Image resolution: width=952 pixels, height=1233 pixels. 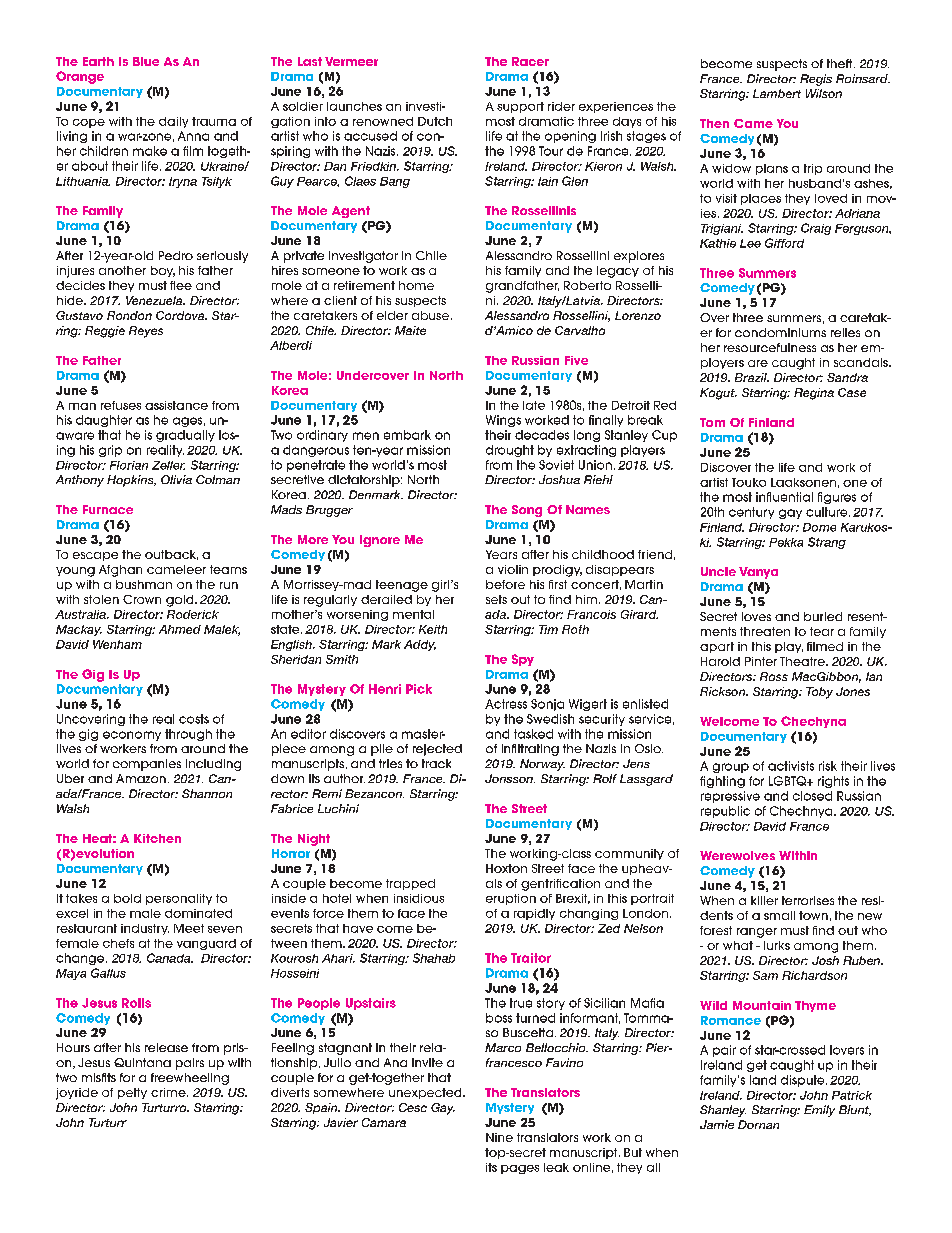 I want to click on Olivia, so click(x=176, y=479).
